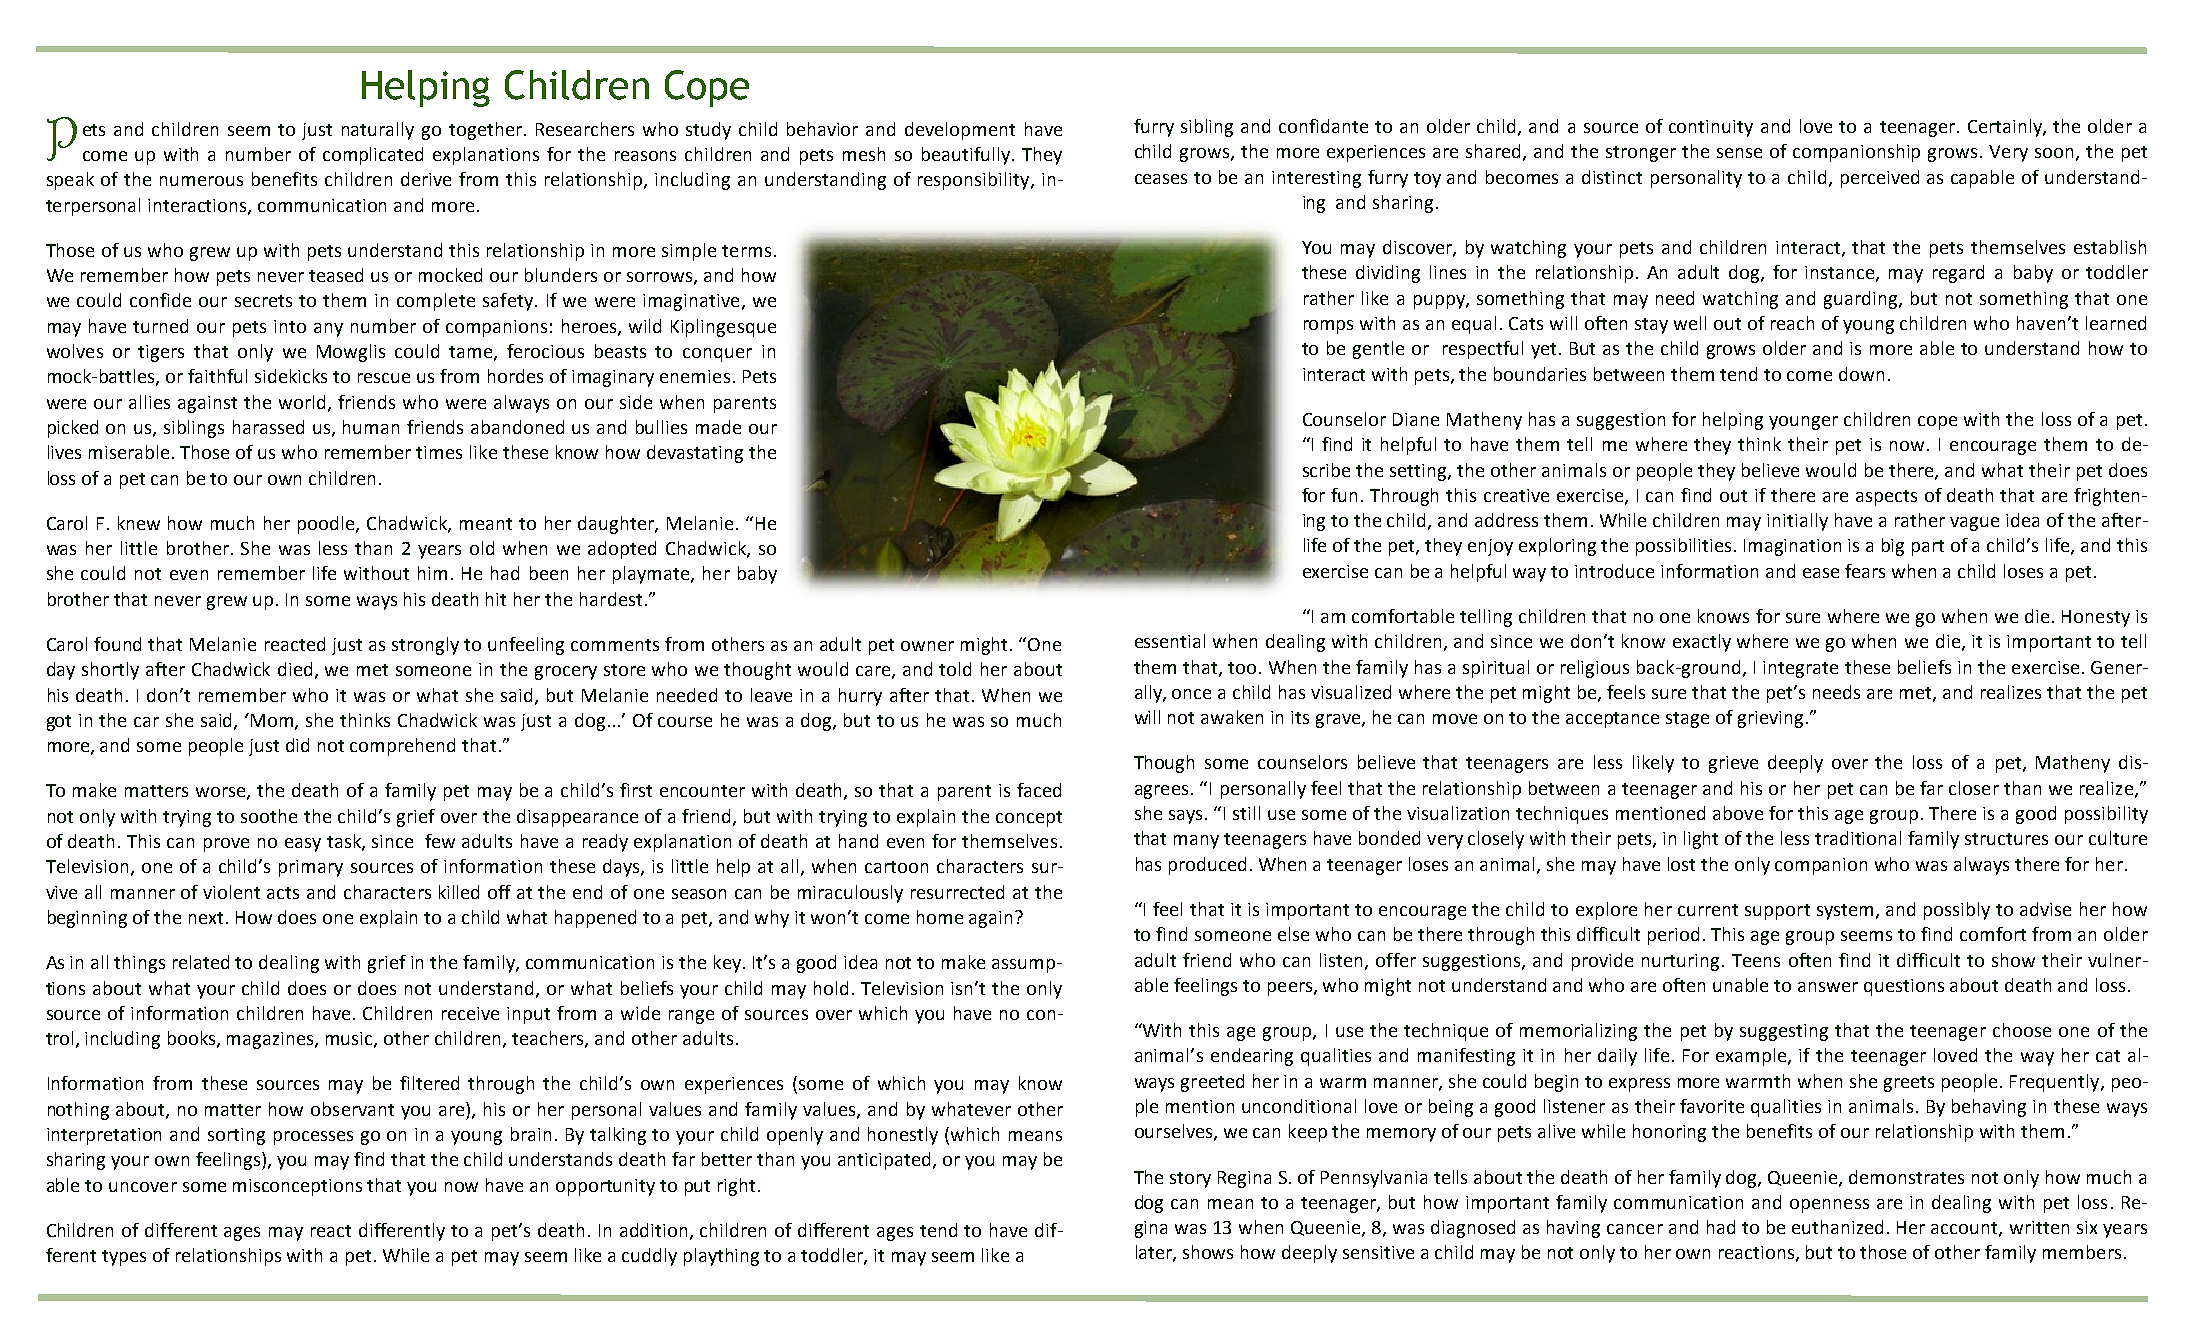  Describe the element at coordinates (1880, 179) in the document. I see `perceived` at that location.
